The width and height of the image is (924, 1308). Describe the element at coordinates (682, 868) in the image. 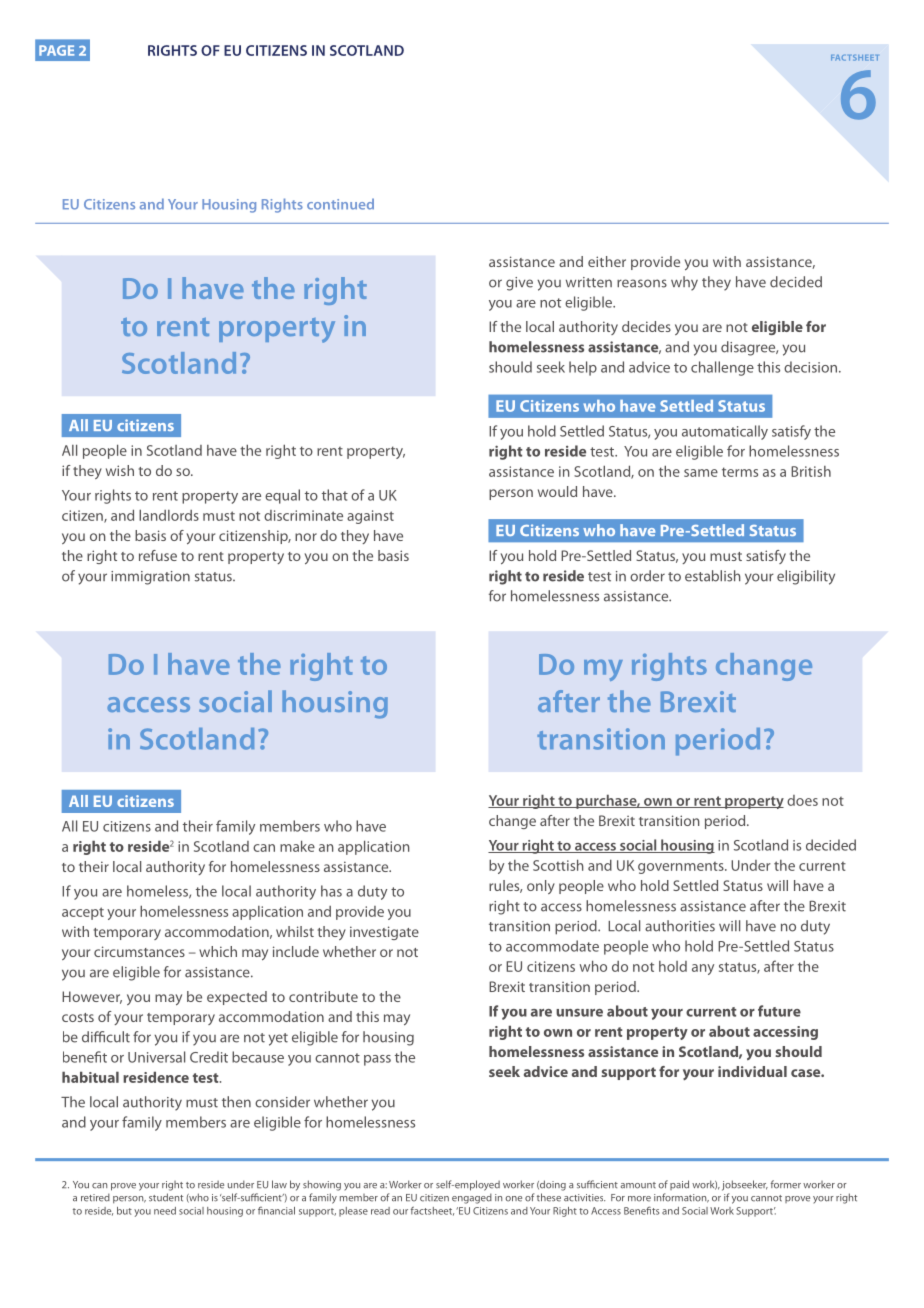

I see `governments` at that location.
